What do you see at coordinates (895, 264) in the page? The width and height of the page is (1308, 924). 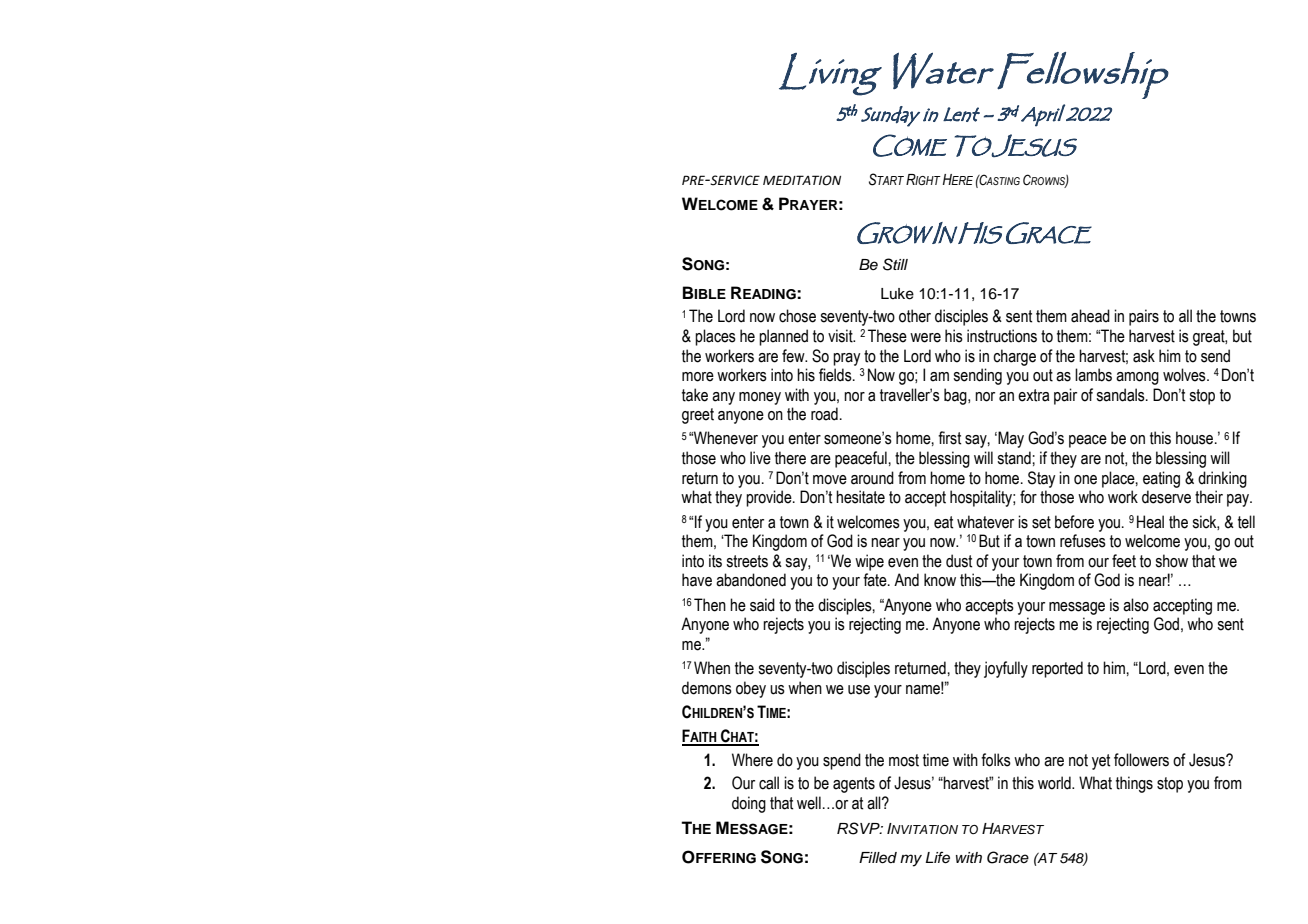 I see `Still` at bounding box center [895, 264].
